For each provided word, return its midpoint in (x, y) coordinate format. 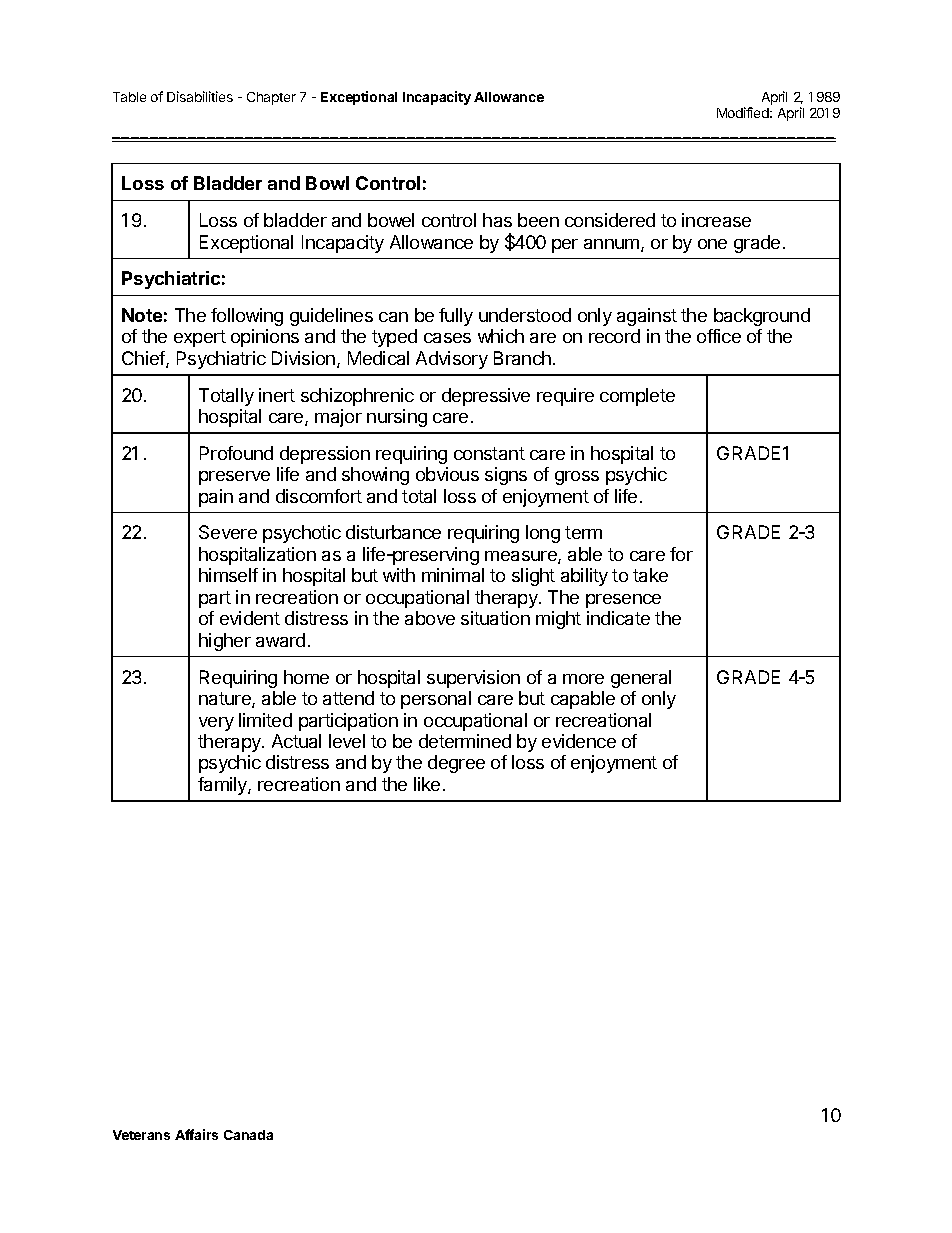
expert (200, 338)
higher (225, 642)
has (497, 220)
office (719, 336)
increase (716, 220)
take (650, 575)
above (430, 618)
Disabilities (200, 96)
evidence (579, 741)
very (216, 724)
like (427, 784)
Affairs (196, 1134)
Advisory (452, 360)
